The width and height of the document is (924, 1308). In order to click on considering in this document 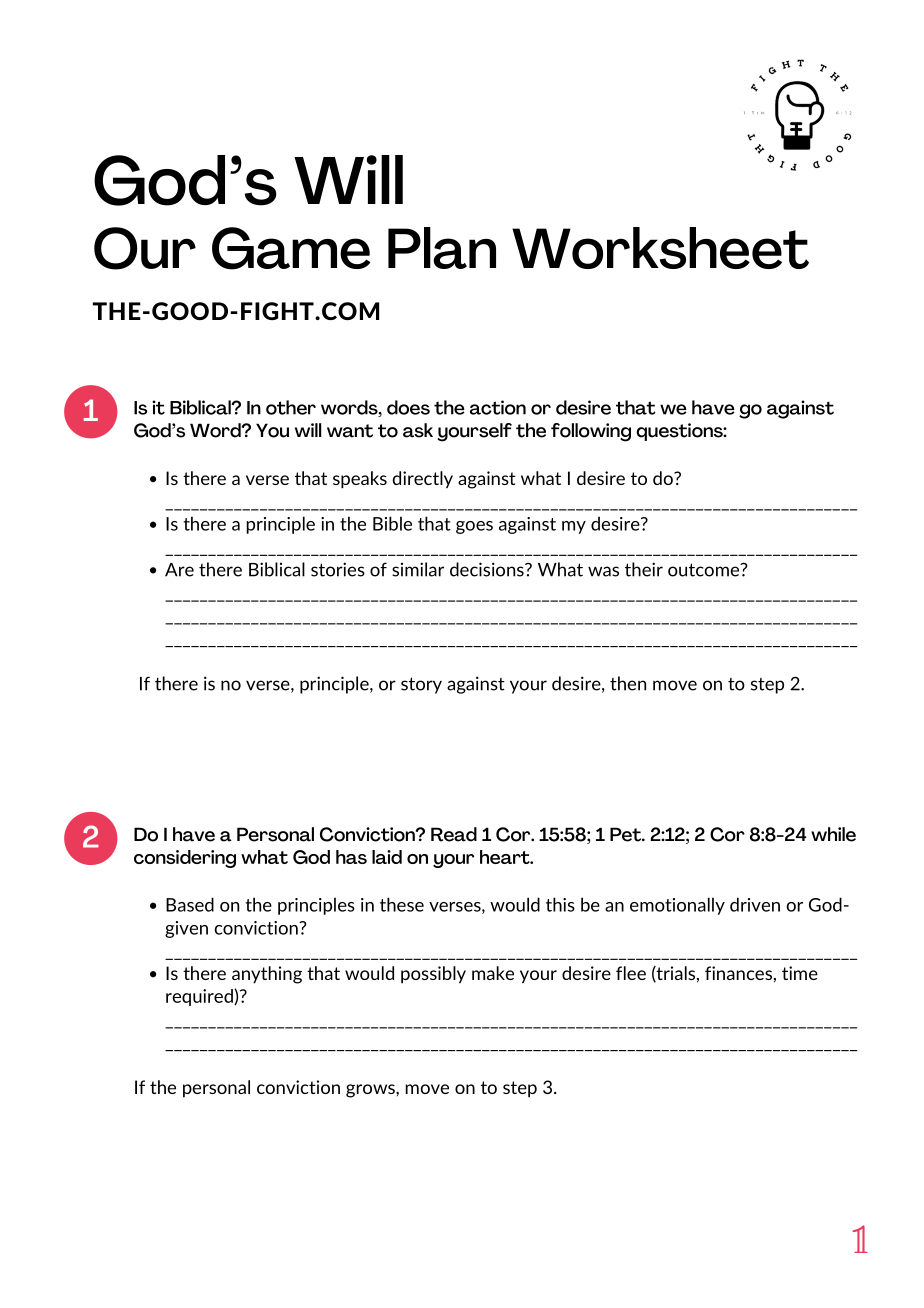, I will do `click(185, 859)`.
